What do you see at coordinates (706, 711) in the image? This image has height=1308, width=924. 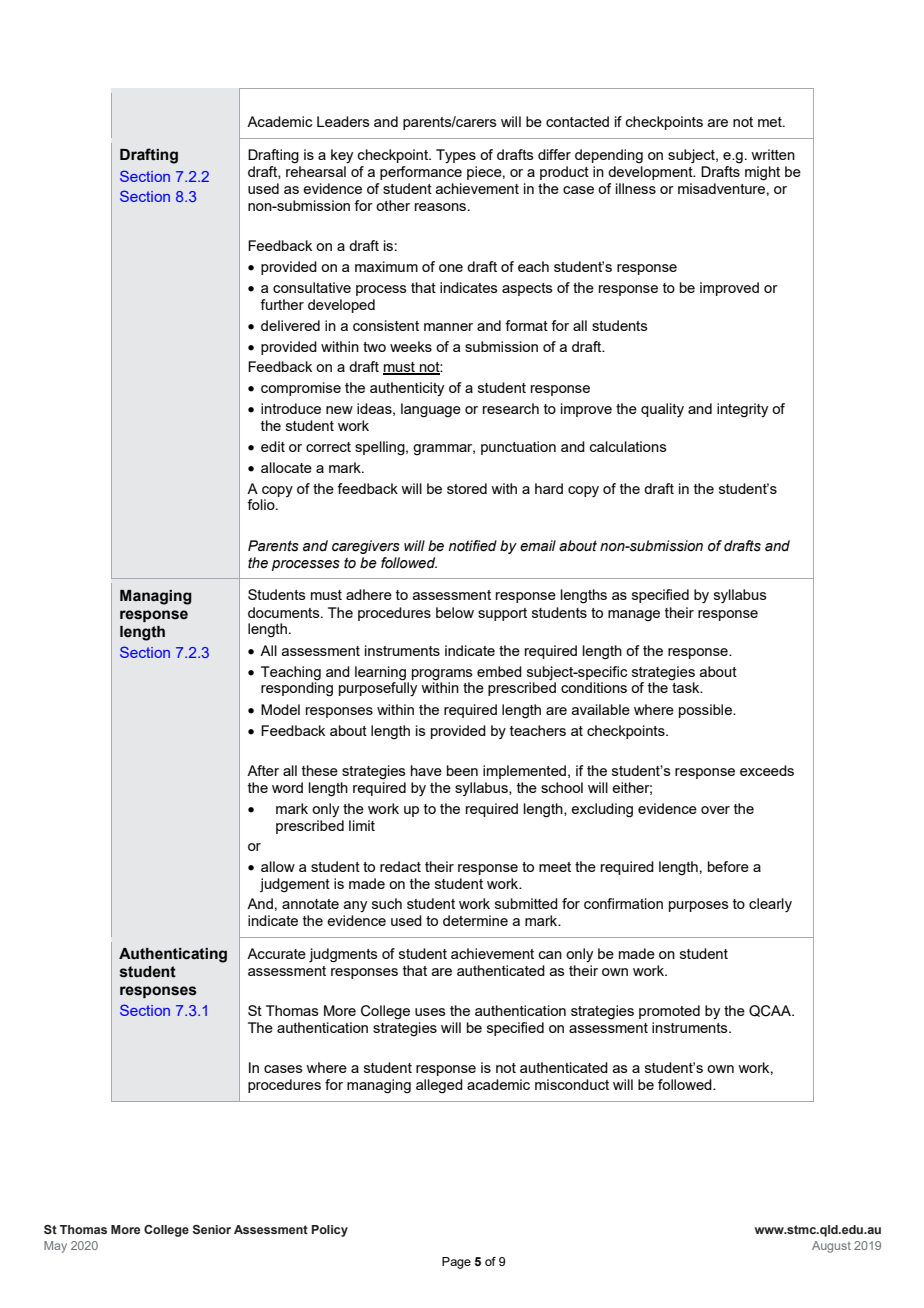 I see `possible` at bounding box center [706, 711].
